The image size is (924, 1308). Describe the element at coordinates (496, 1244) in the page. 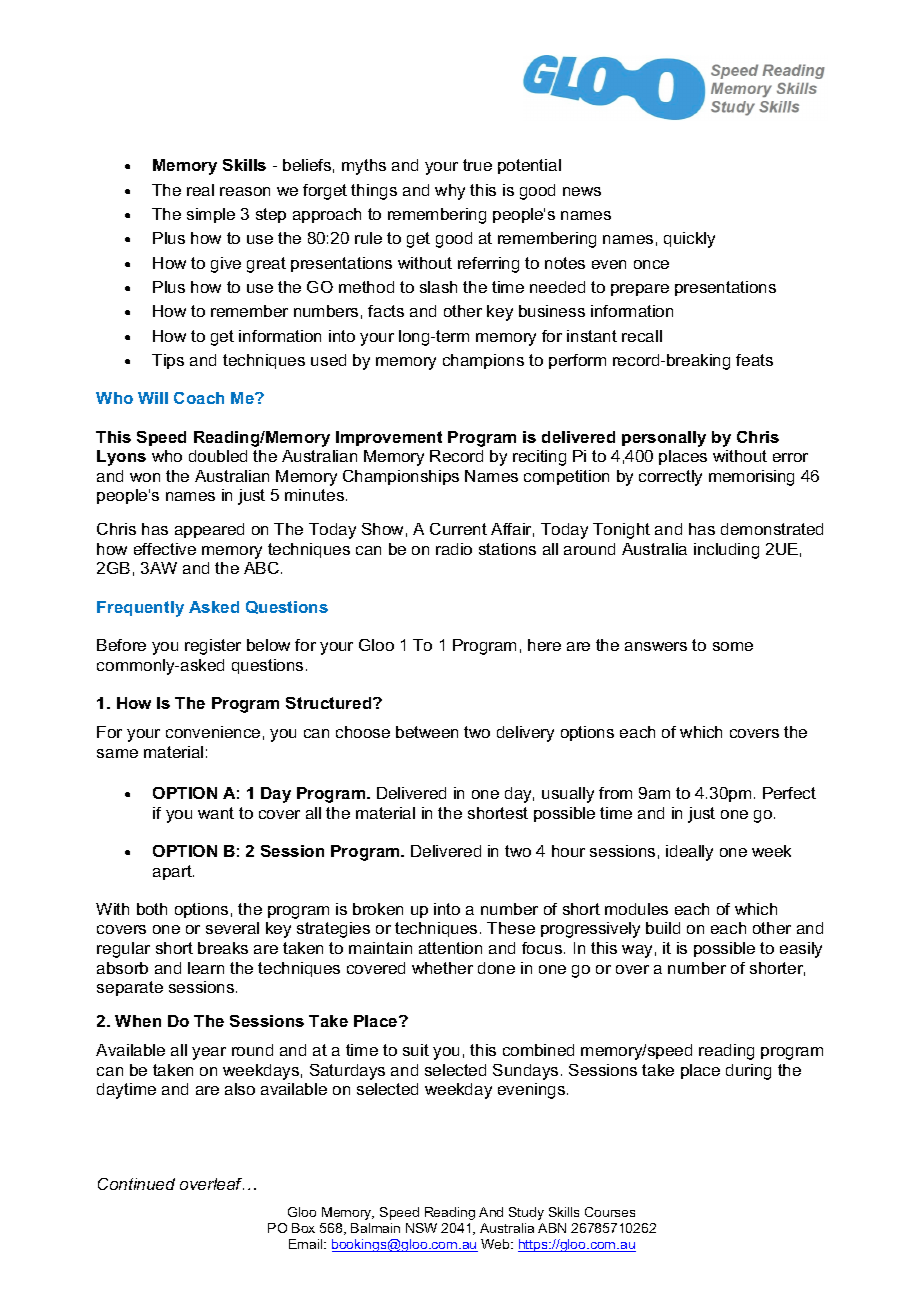

I see `Web` at that location.
